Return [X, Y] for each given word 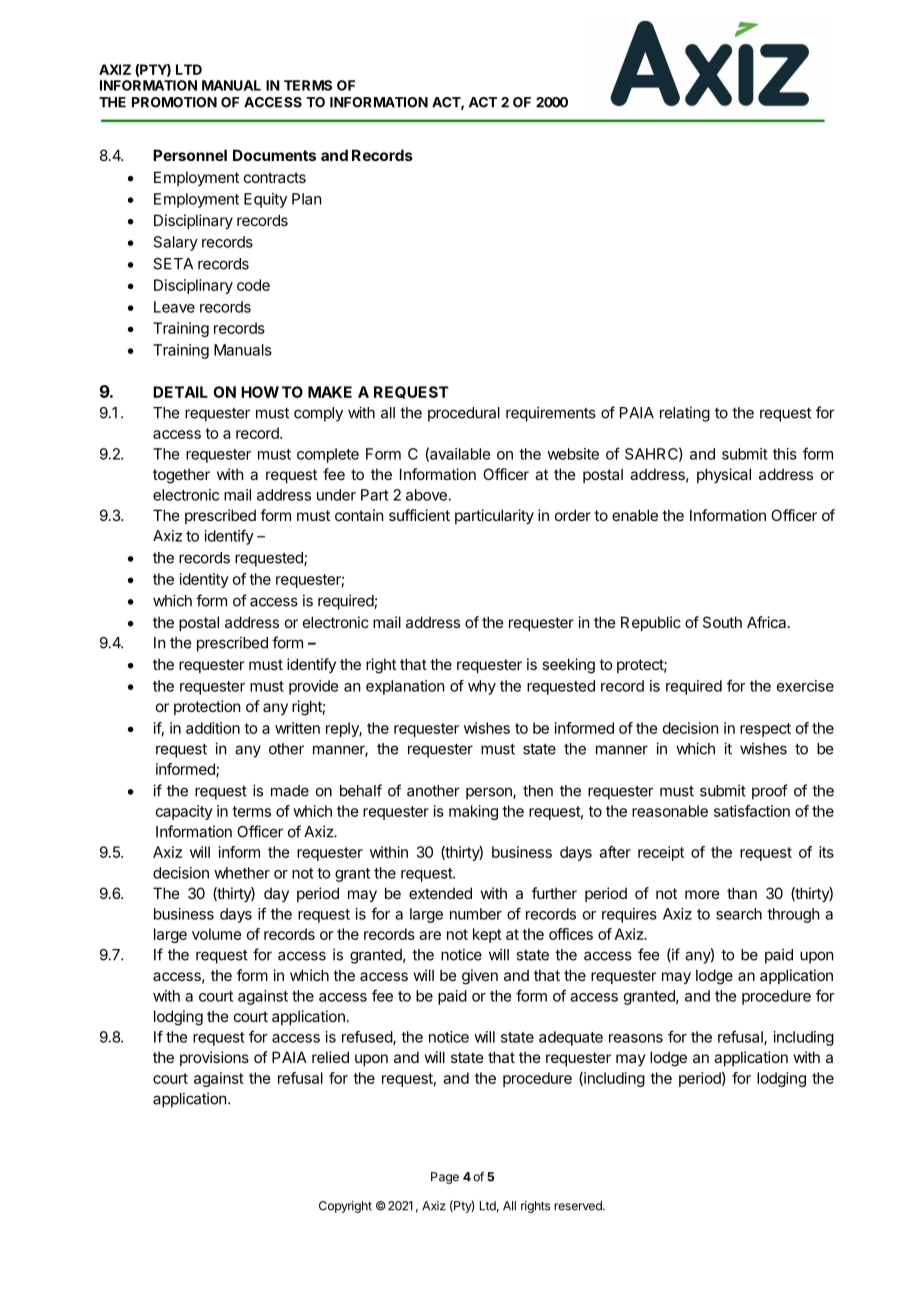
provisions [214, 1058]
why [482, 687]
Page [445, 1178]
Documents [274, 155]
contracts [275, 177]
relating [685, 414]
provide [313, 687]
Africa [768, 622]
